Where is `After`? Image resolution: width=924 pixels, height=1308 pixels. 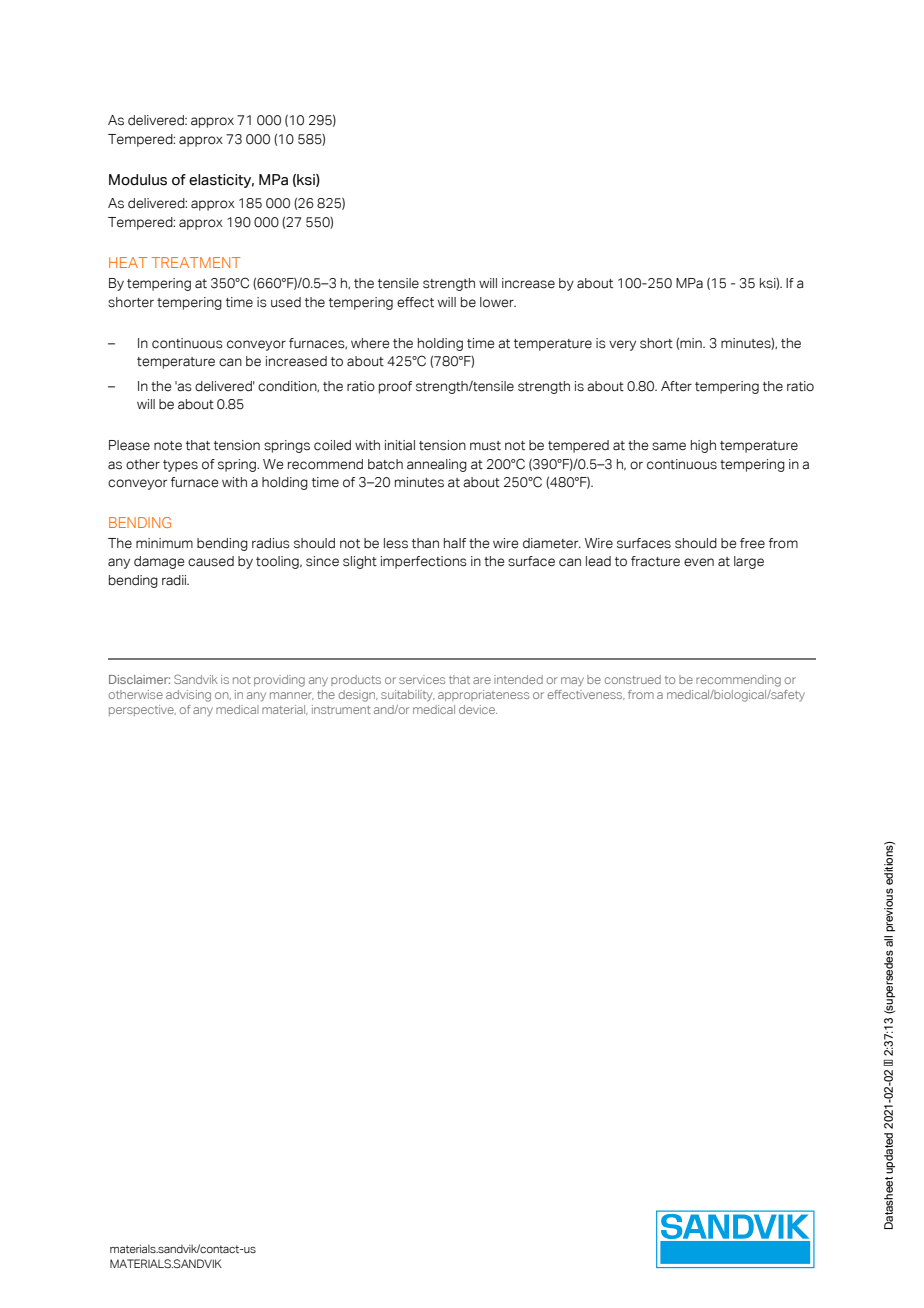 After is located at coordinates (676, 386).
